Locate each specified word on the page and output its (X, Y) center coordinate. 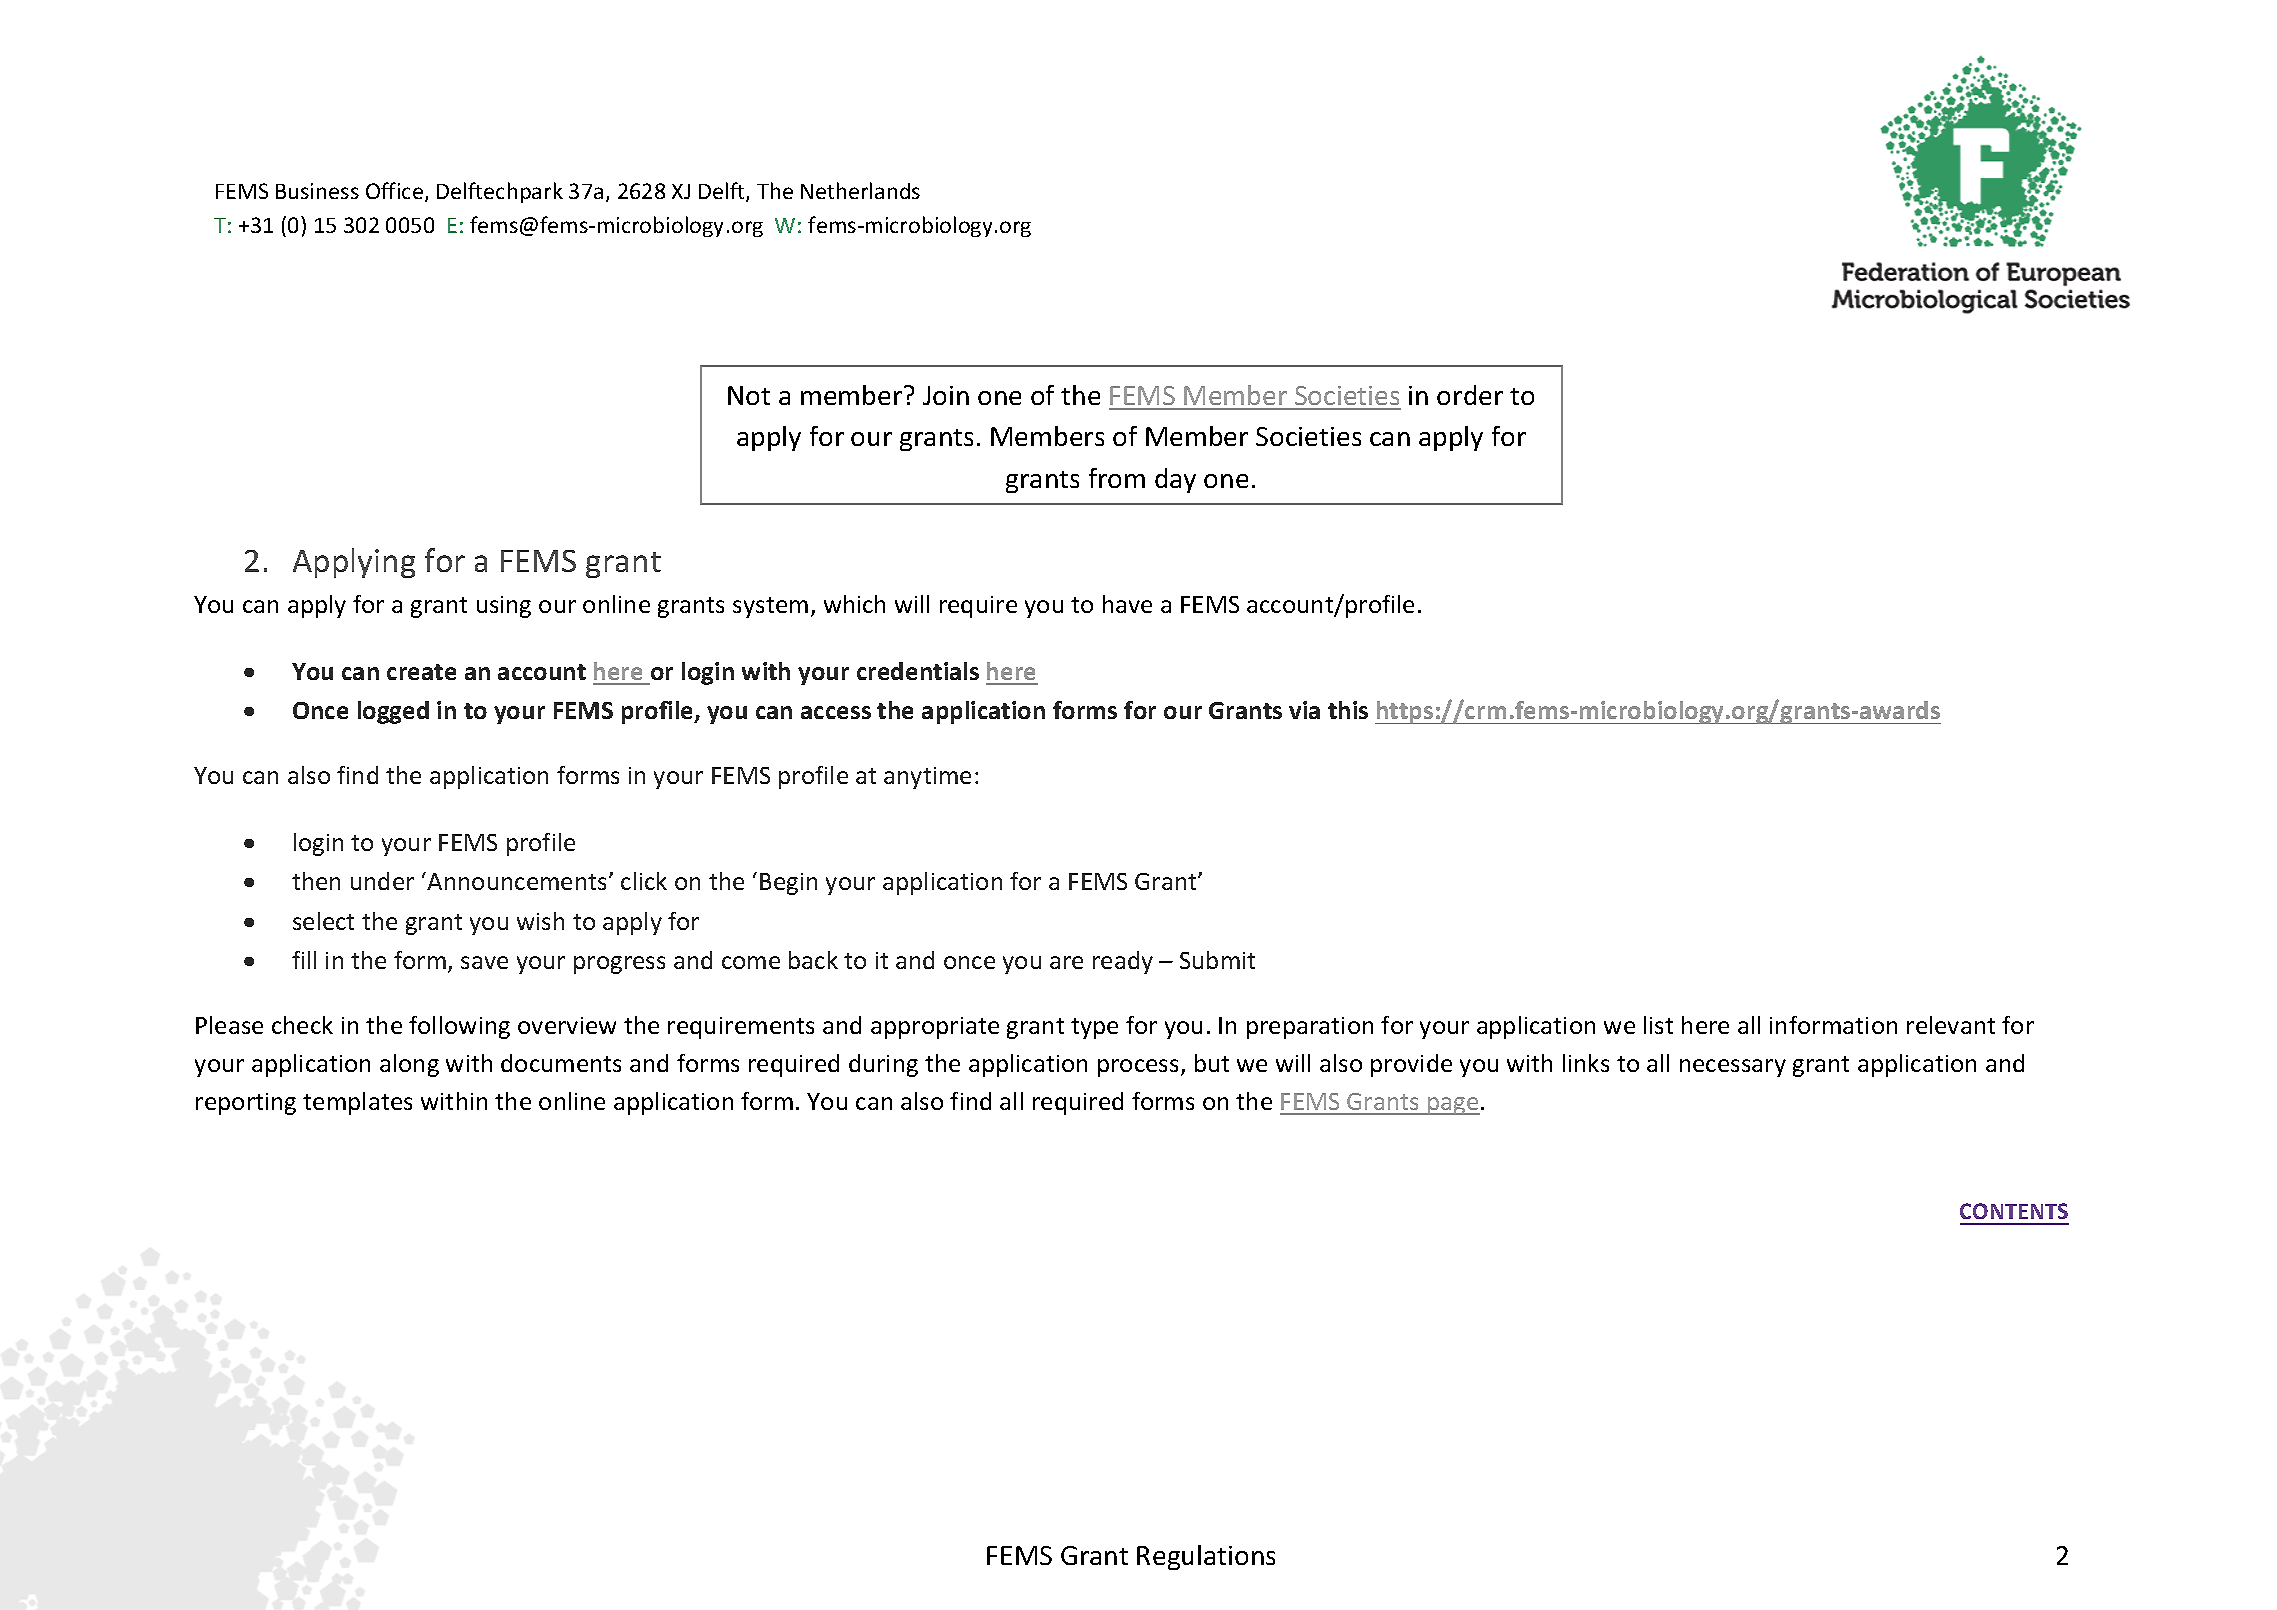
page (1453, 1106)
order (1470, 395)
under (382, 881)
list (1658, 1025)
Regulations (1206, 1557)
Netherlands (860, 190)
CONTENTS (2014, 1211)
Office (396, 192)
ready (1123, 962)
